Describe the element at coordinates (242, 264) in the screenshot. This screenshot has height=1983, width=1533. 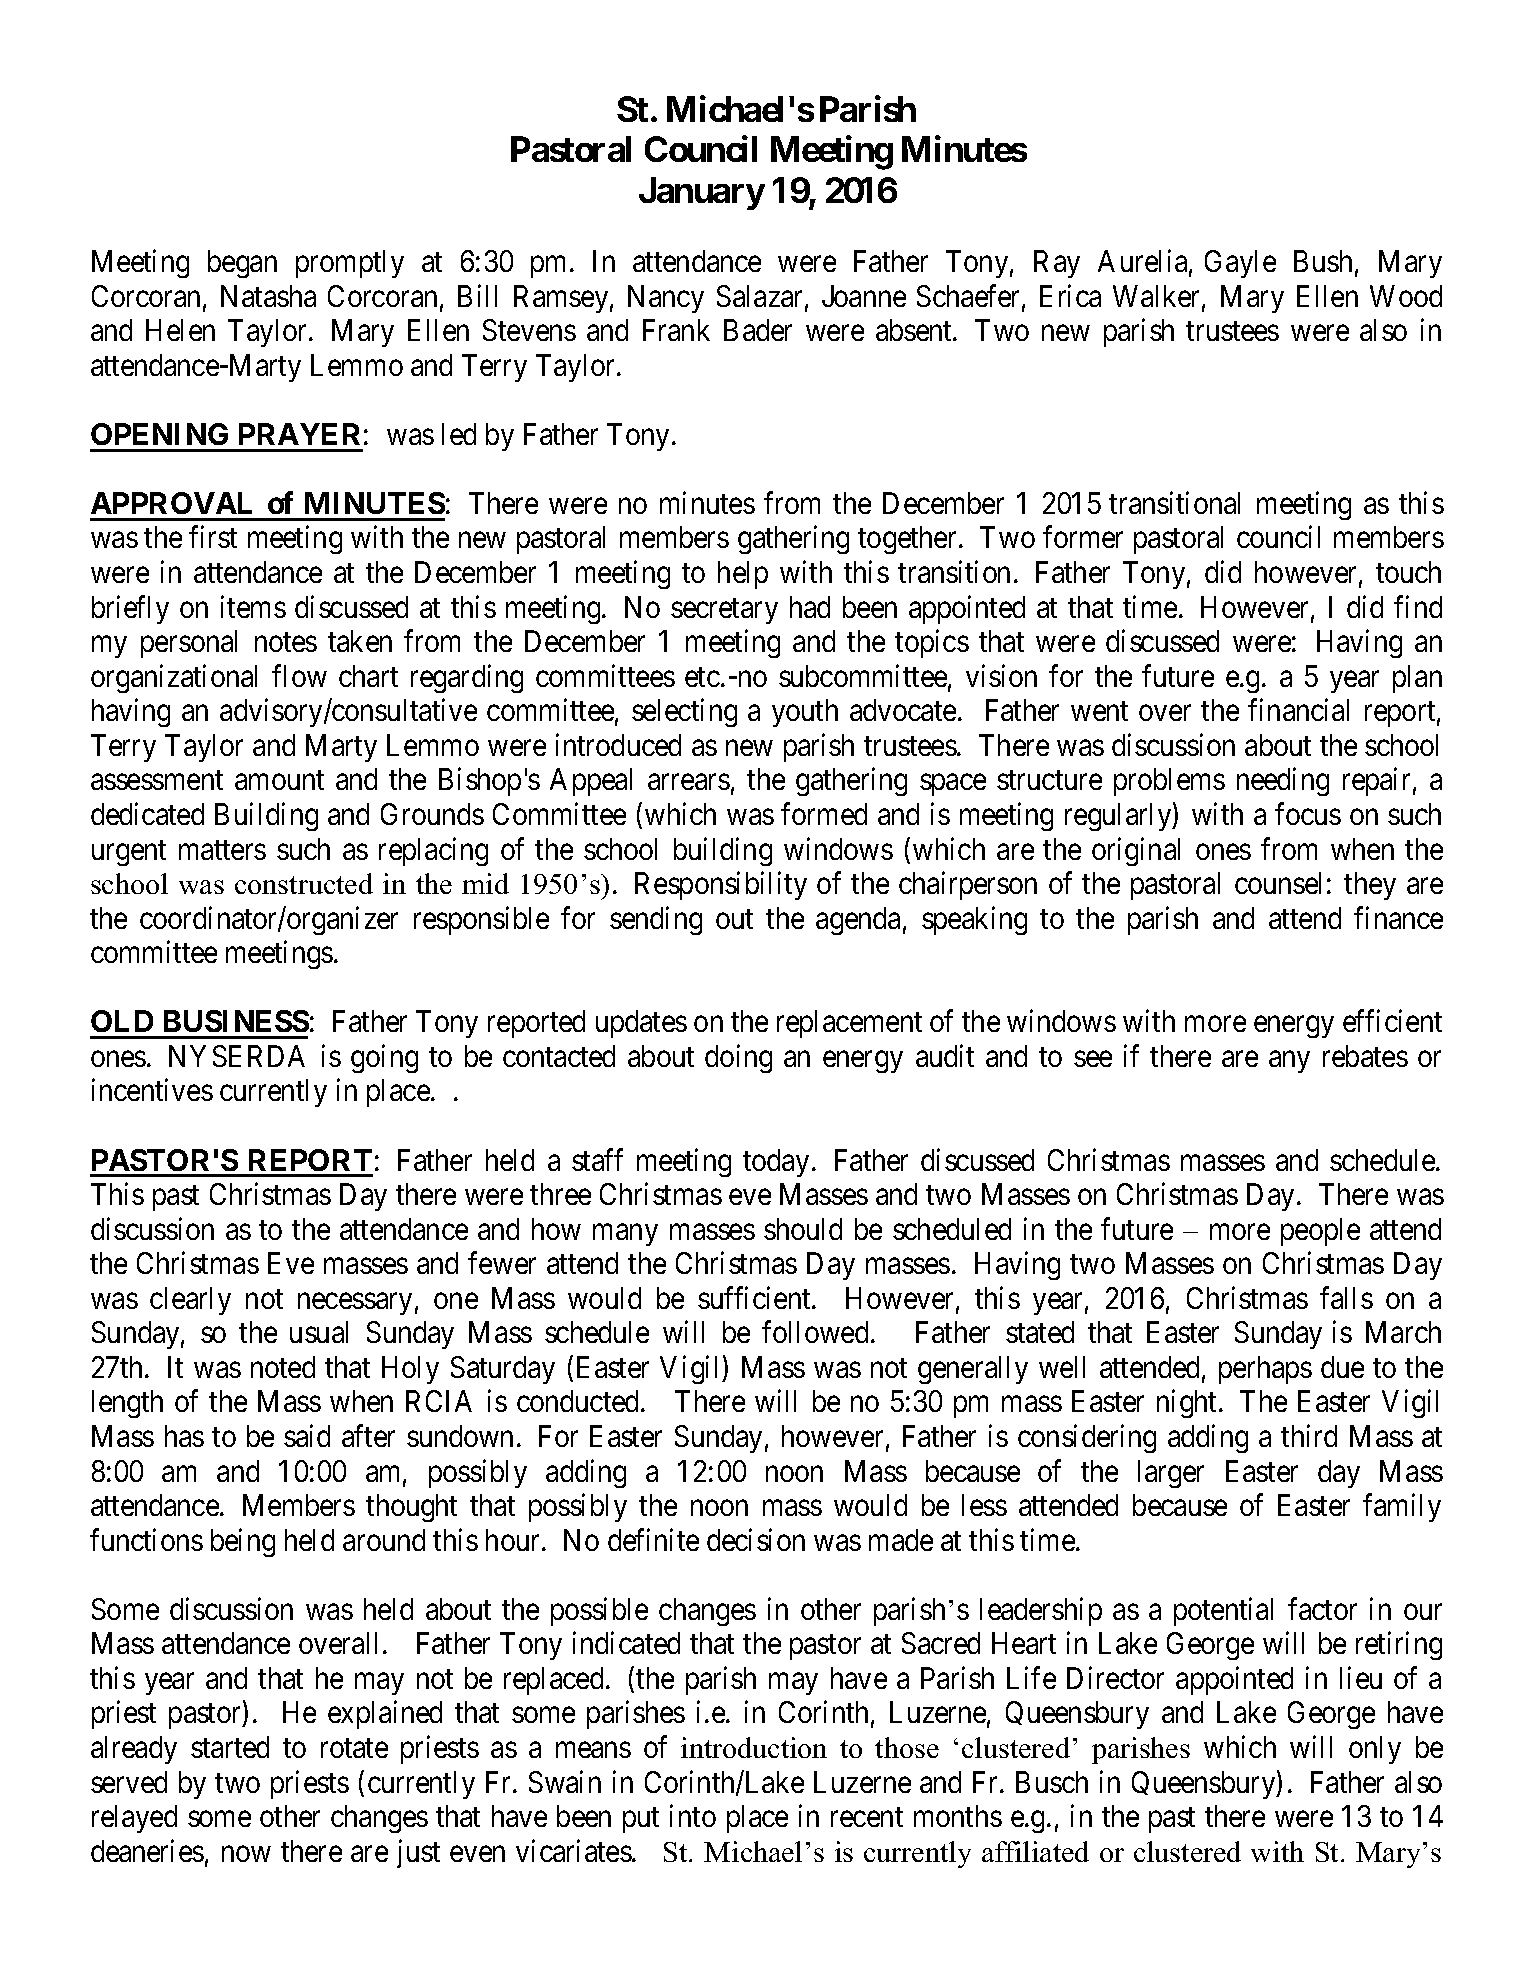
I see `began` at that location.
